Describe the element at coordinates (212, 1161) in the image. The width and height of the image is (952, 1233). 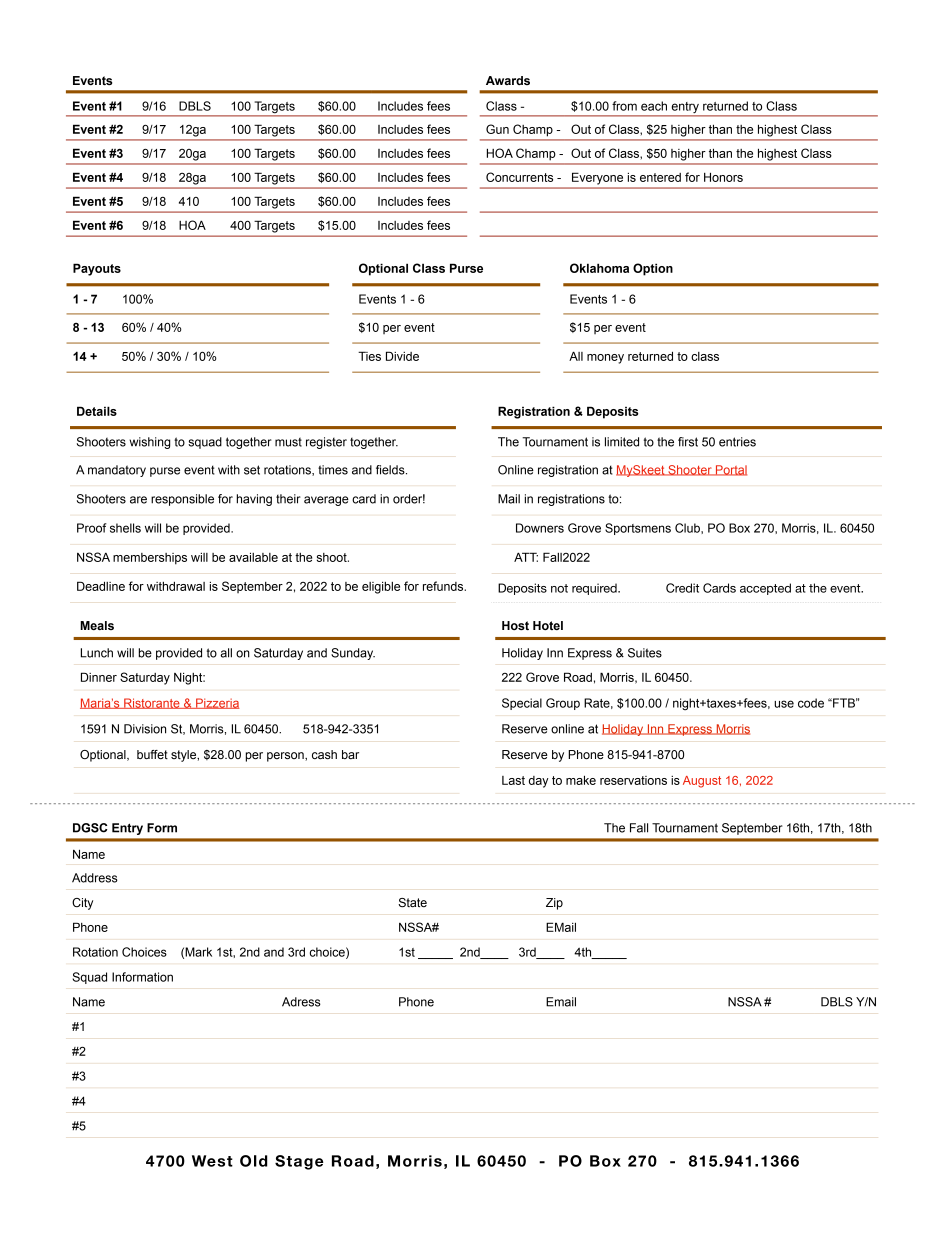
I see `West` at that location.
